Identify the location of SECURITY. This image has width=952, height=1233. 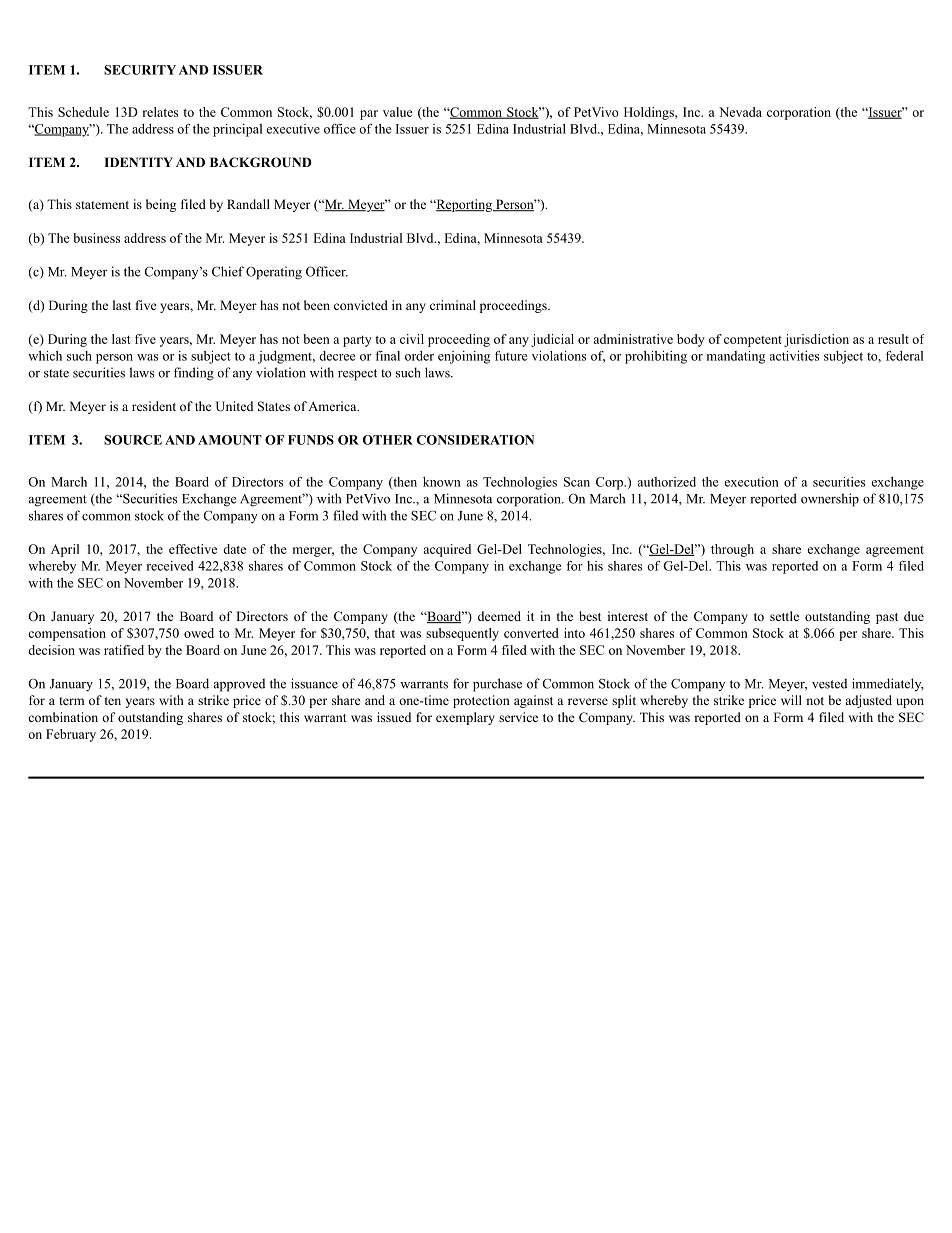
(140, 70).
